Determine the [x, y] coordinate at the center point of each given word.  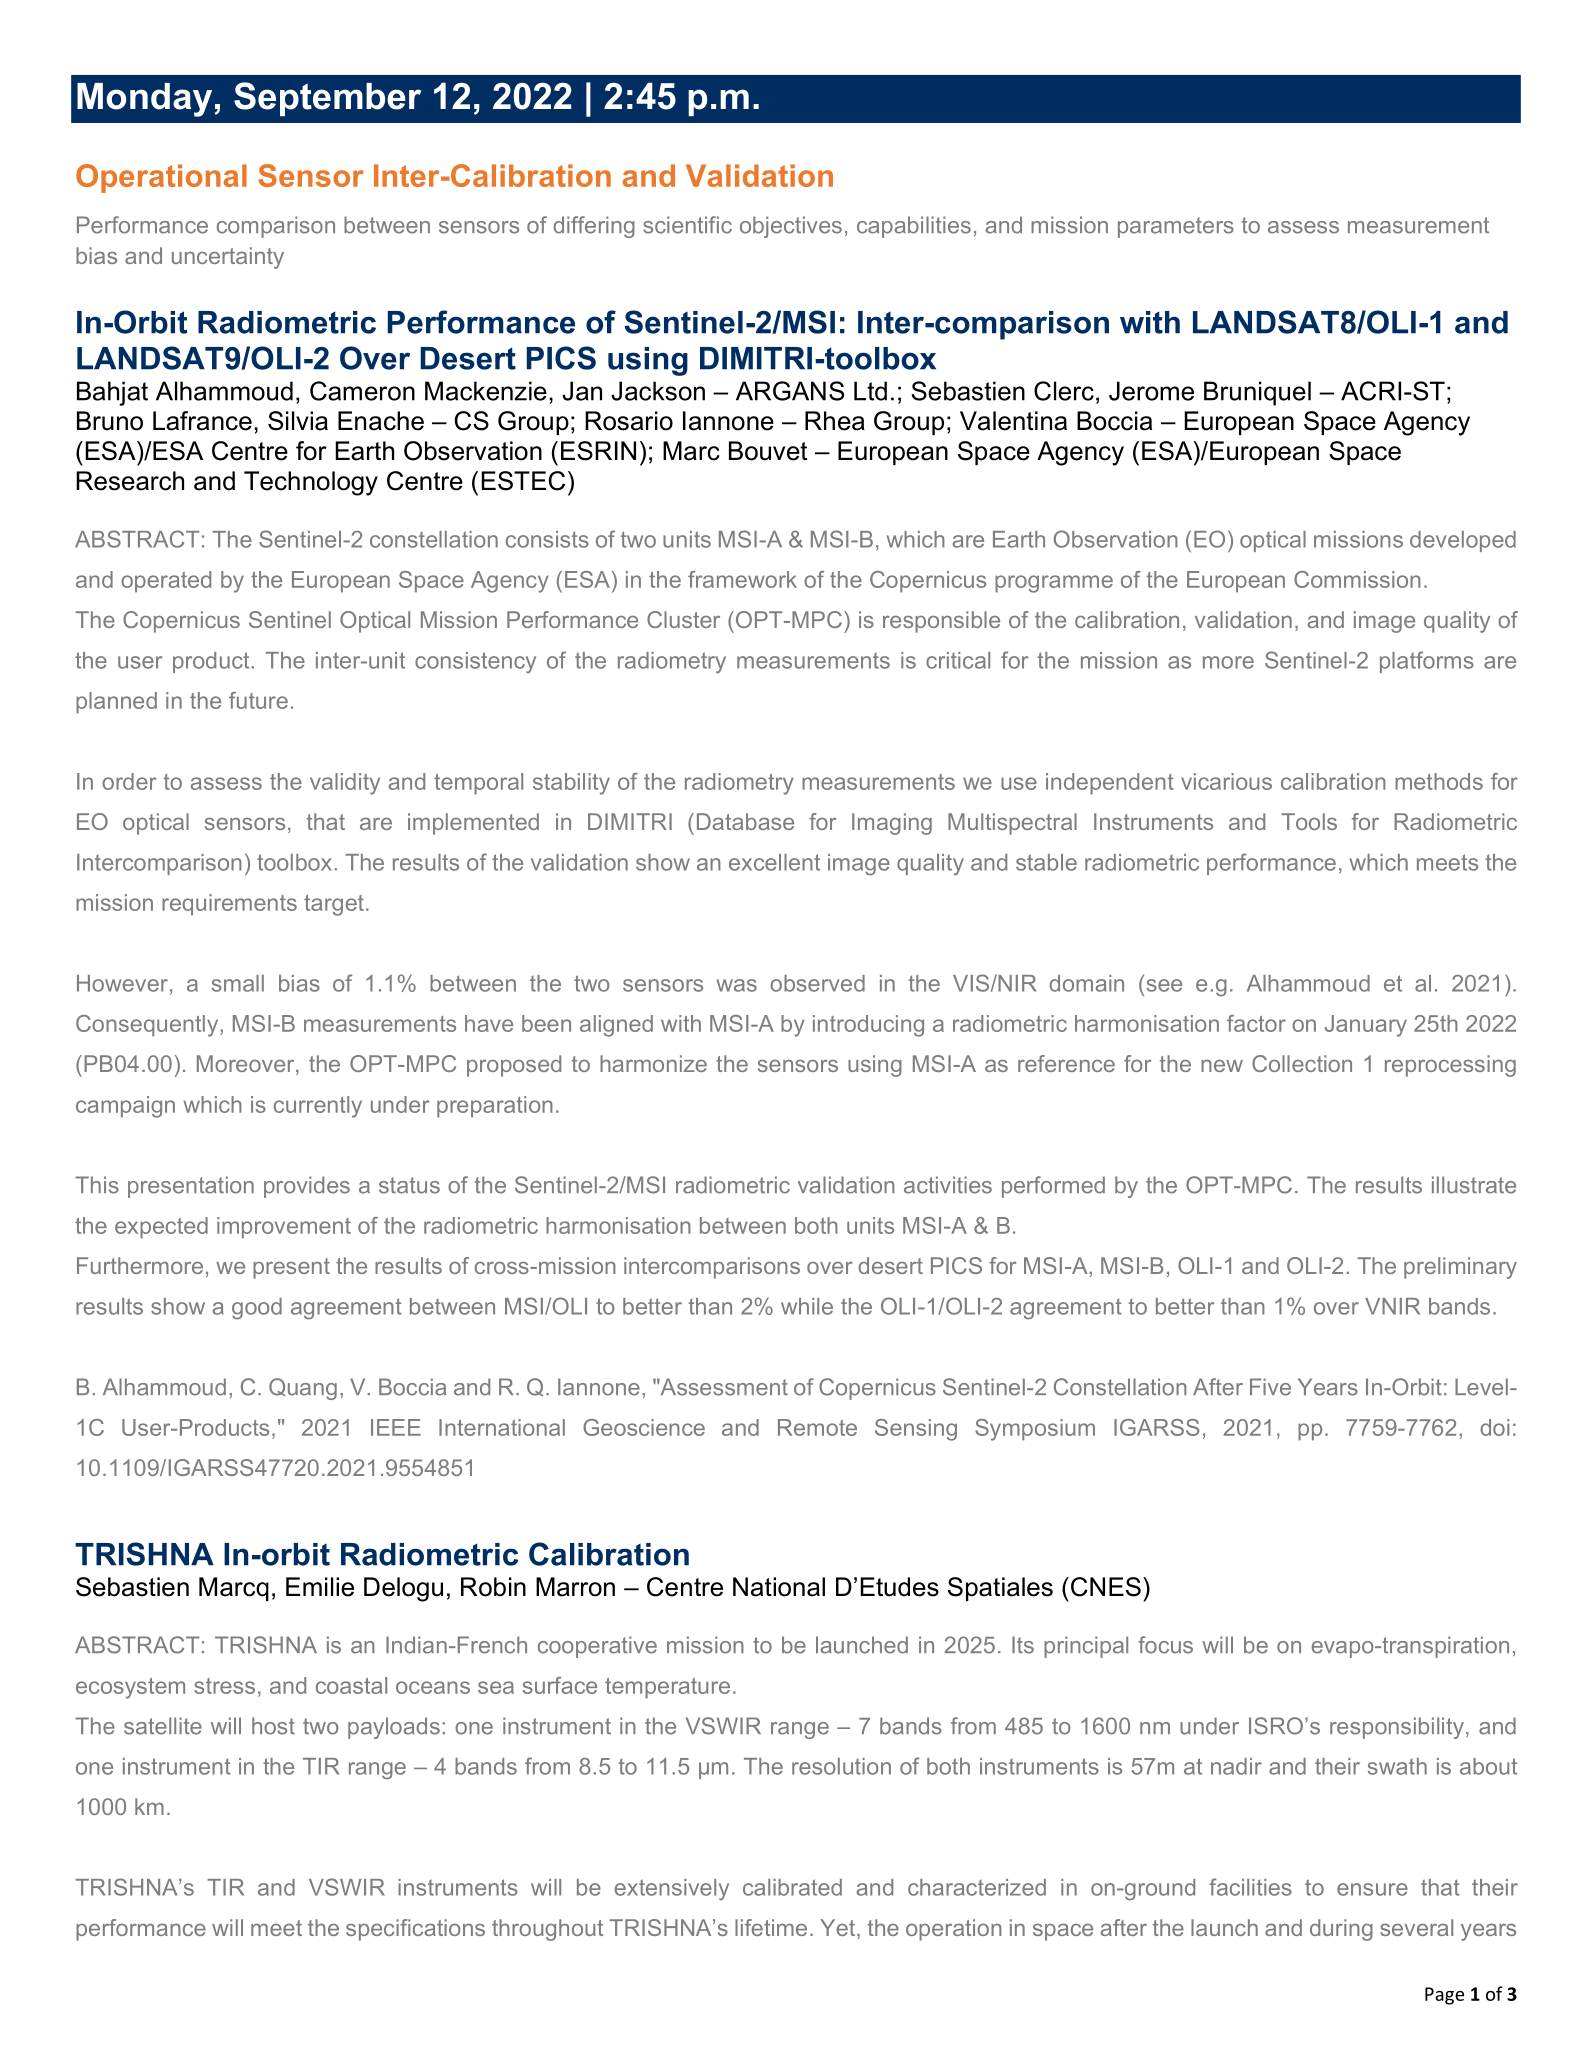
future [258, 700]
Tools [1309, 821]
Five [1270, 1387]
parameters [1176, 227]
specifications [415, 1930]
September [327, 99]
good [257, 1309]
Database [745, 821]
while [807, 1306]
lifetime [771, 1927]
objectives [791, 227]
